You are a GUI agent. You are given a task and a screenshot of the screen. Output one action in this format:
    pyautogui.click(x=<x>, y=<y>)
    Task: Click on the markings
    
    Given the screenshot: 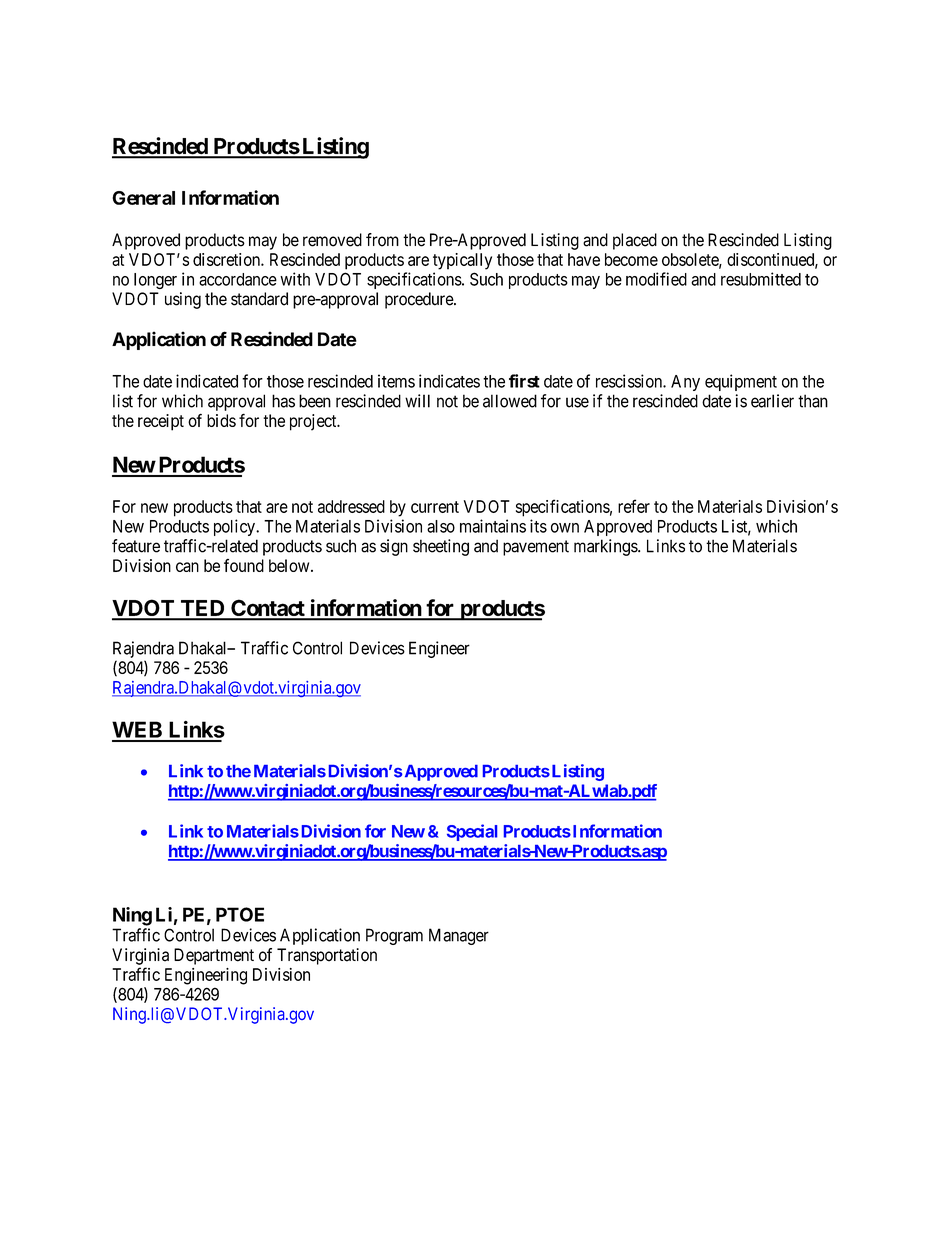 What is the action you would take?
    pyautogui.click(x=606, y=547)
